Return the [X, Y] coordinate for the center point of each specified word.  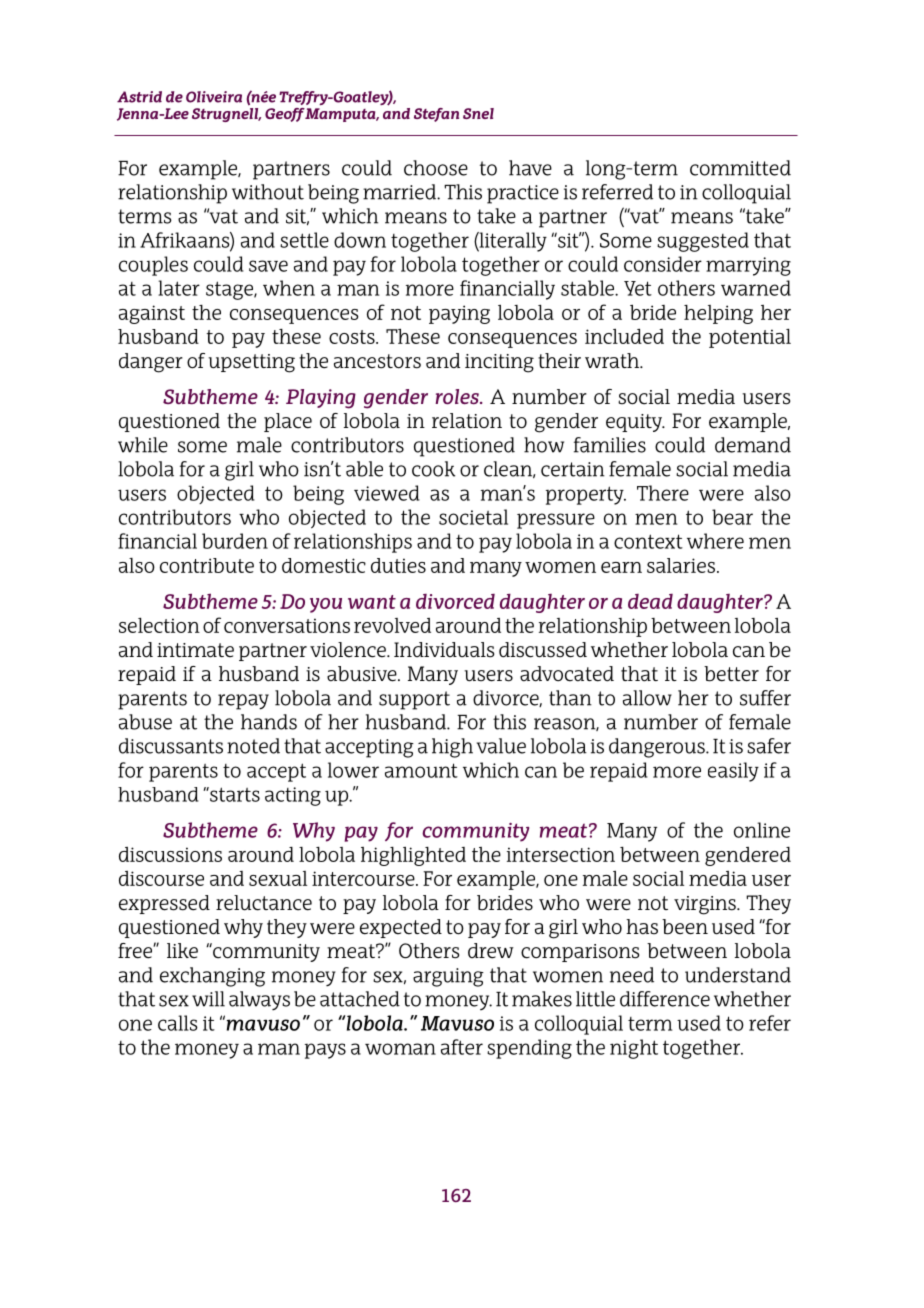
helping [718, 314]
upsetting [251, 363]
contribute [207, 565]
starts [234, 794]
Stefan [436, 115]
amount [421, 770]
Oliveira [214, 97]
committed [740, 168]
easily [733, 772]
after [462, 1047]
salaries [682, 565]
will [208, 999]
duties [398, 565]
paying [459, 314]
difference [665, 999]
